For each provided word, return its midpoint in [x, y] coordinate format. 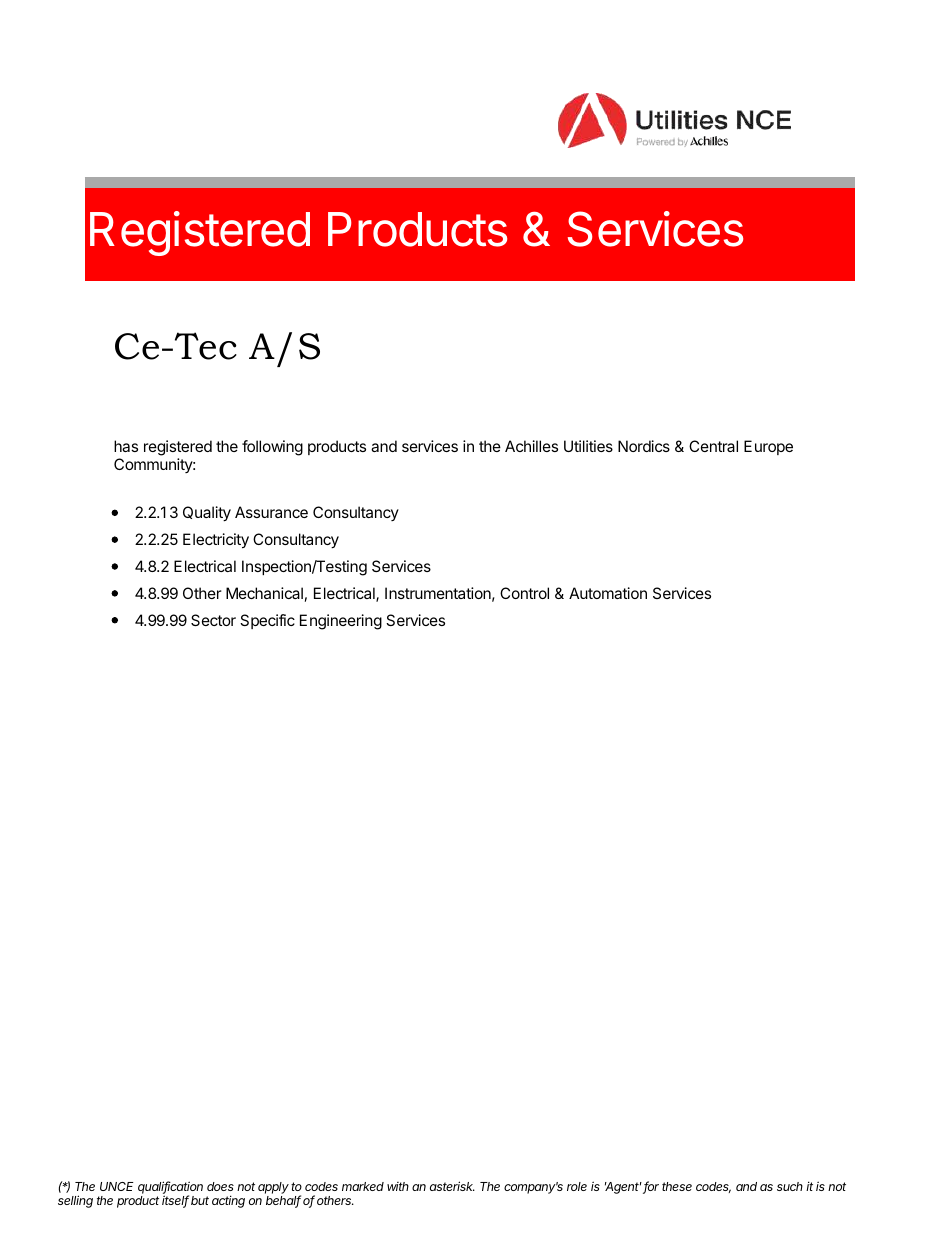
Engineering [341, 622]
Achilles [531, 446]
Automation [608, 593]
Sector [213, 620]
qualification [170, 1188]
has [126, 446]
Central [713, 446]
